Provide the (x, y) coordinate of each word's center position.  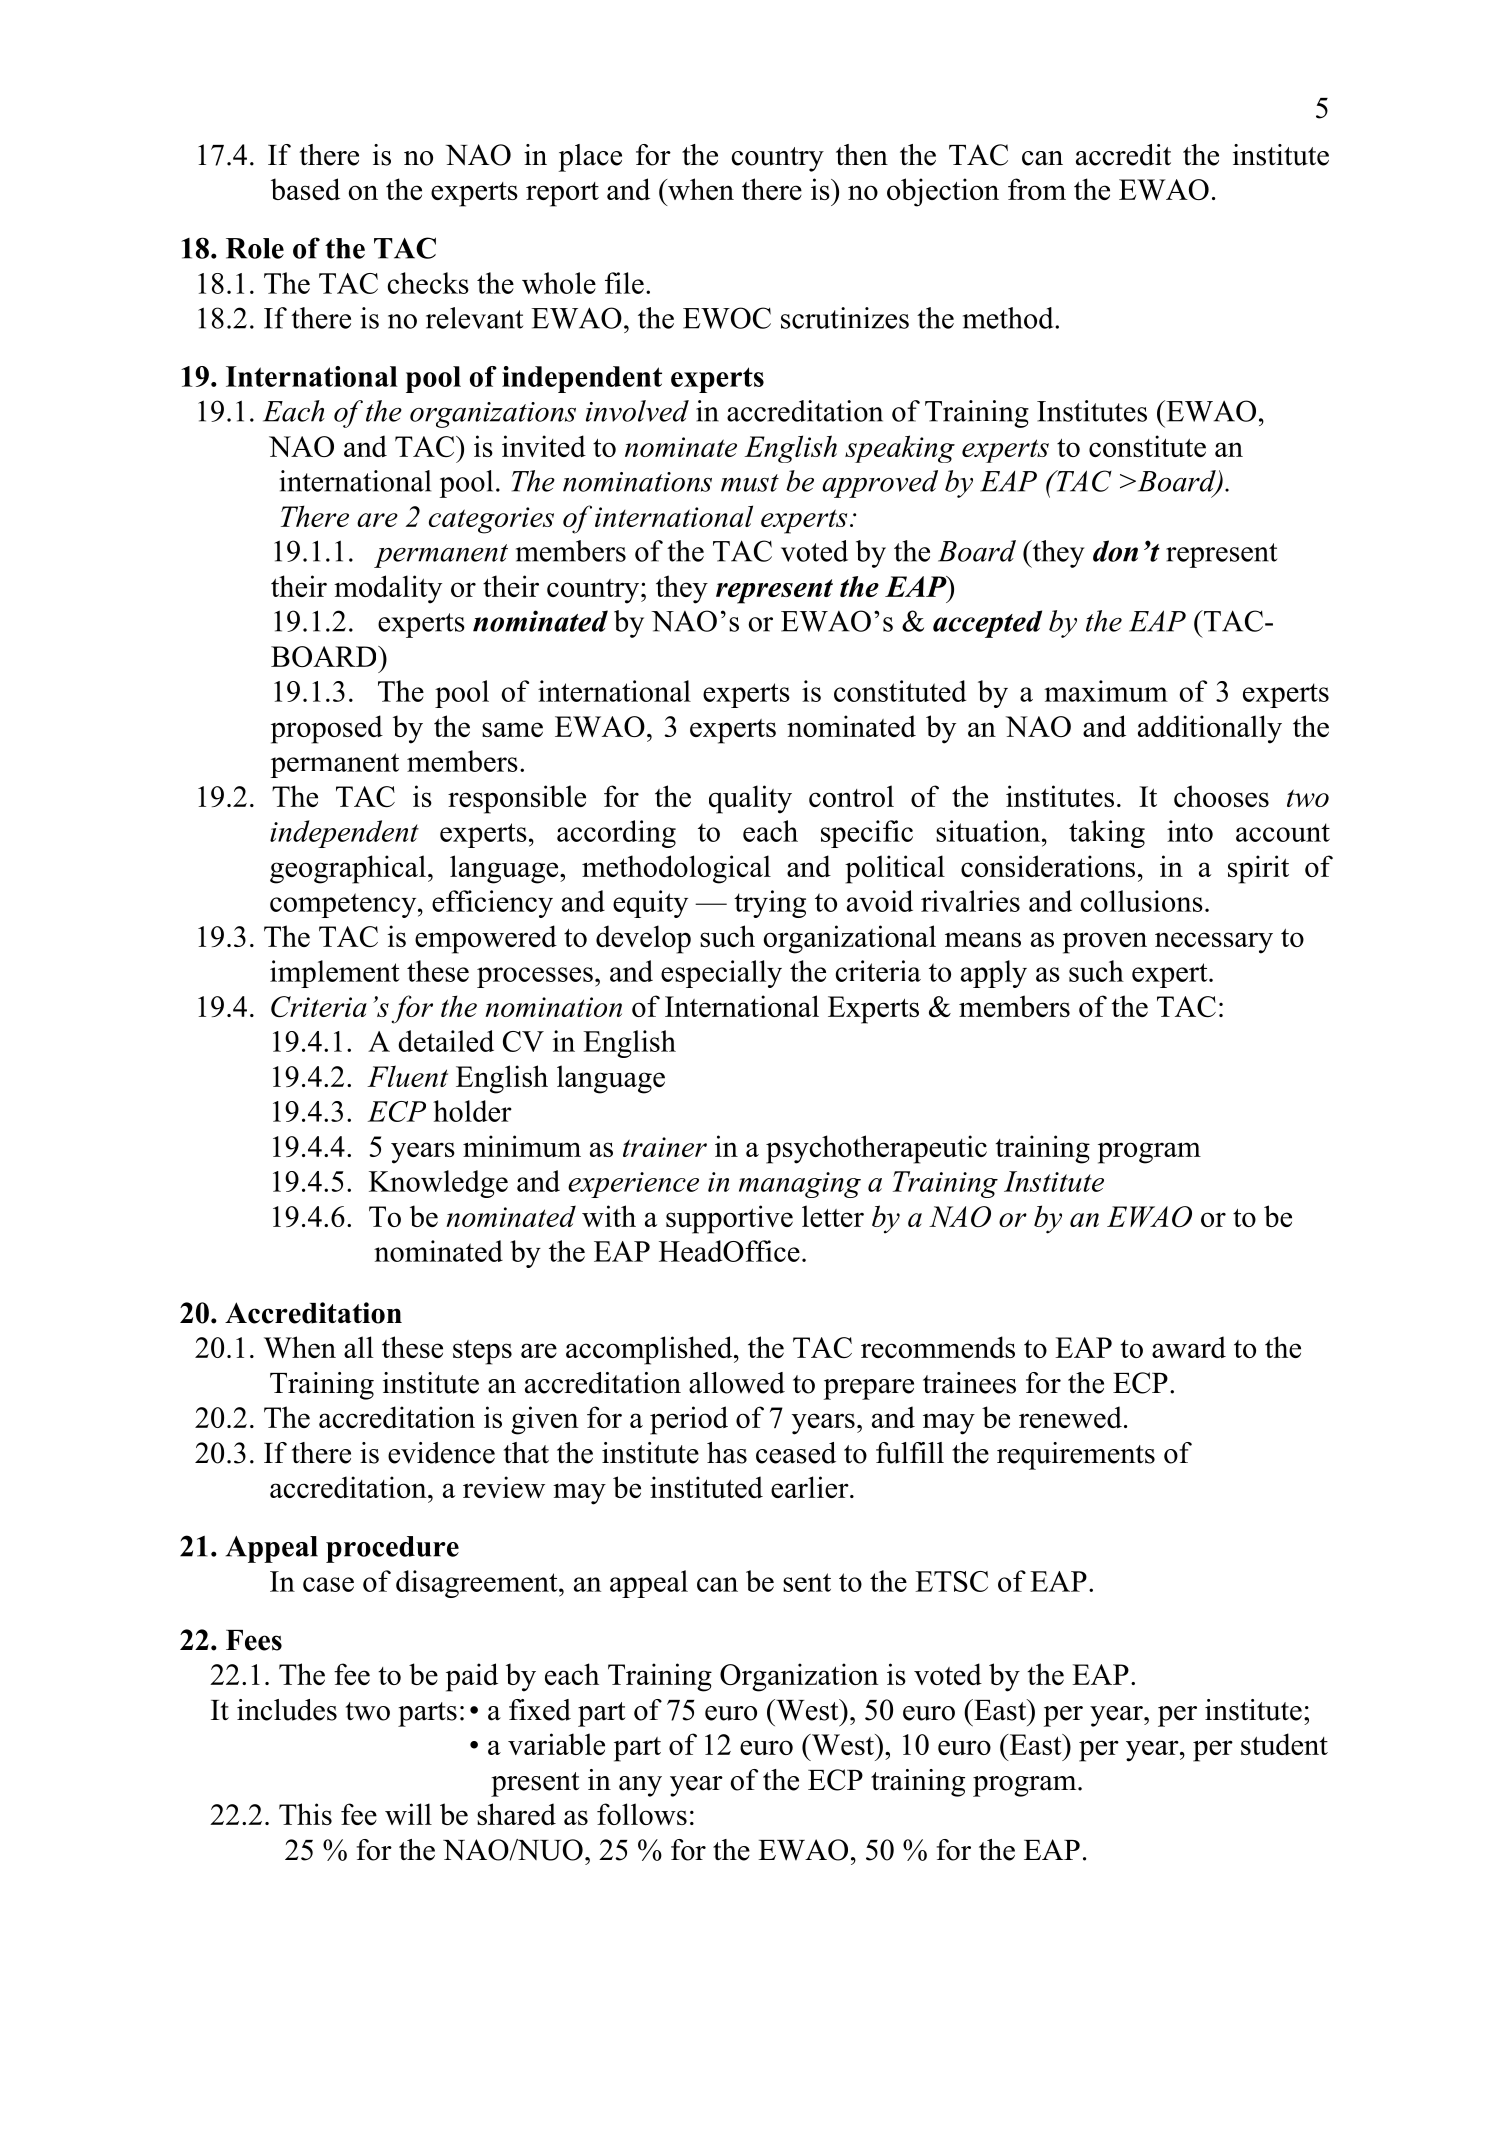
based (305, 189)
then (862, 155)
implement (334, 974)
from (1037, 189)
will (408, 1814)
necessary (1214, 943)
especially (721, 974)
